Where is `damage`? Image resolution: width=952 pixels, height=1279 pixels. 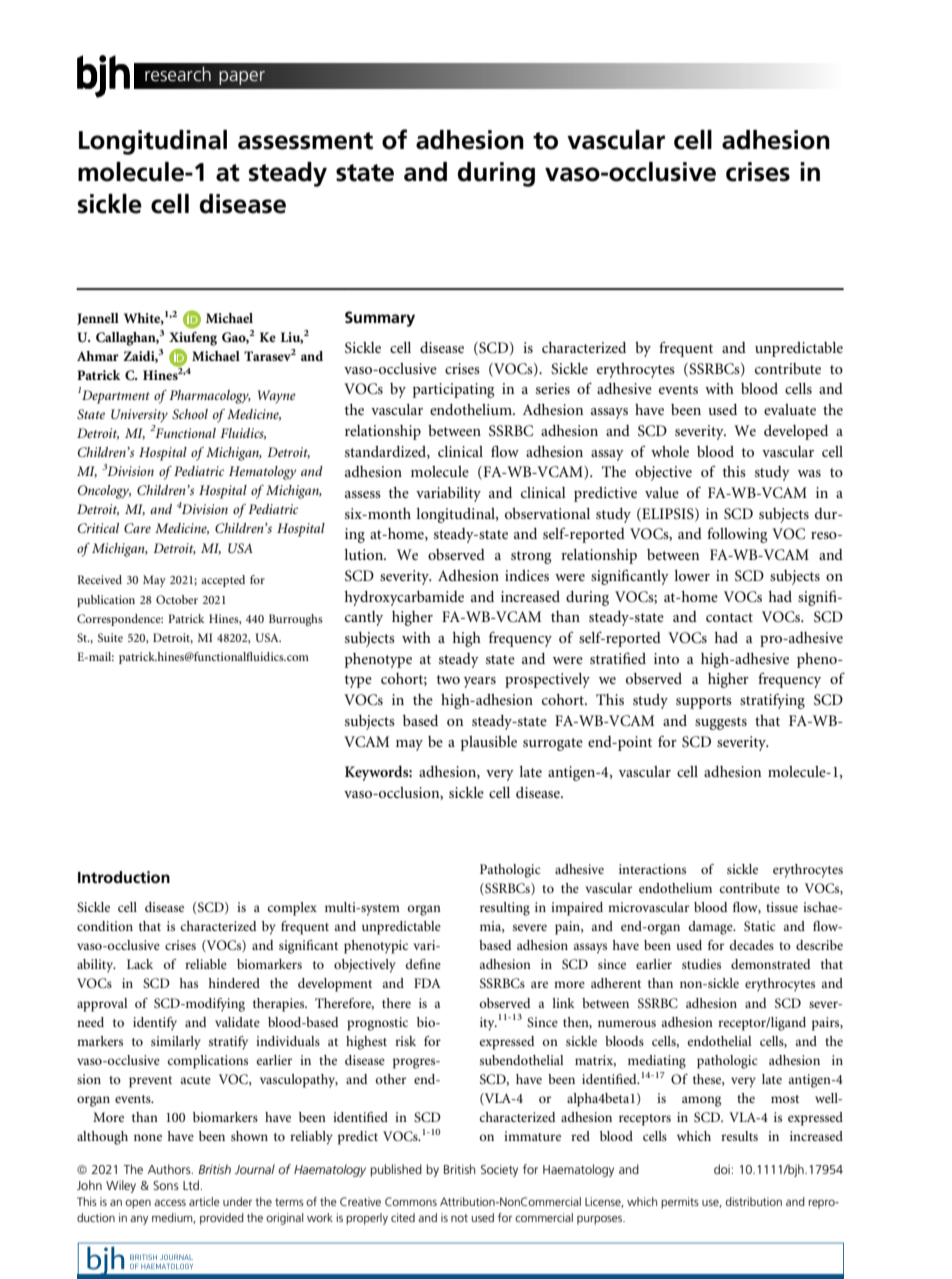 damage is located at coordinates (712, 928).
